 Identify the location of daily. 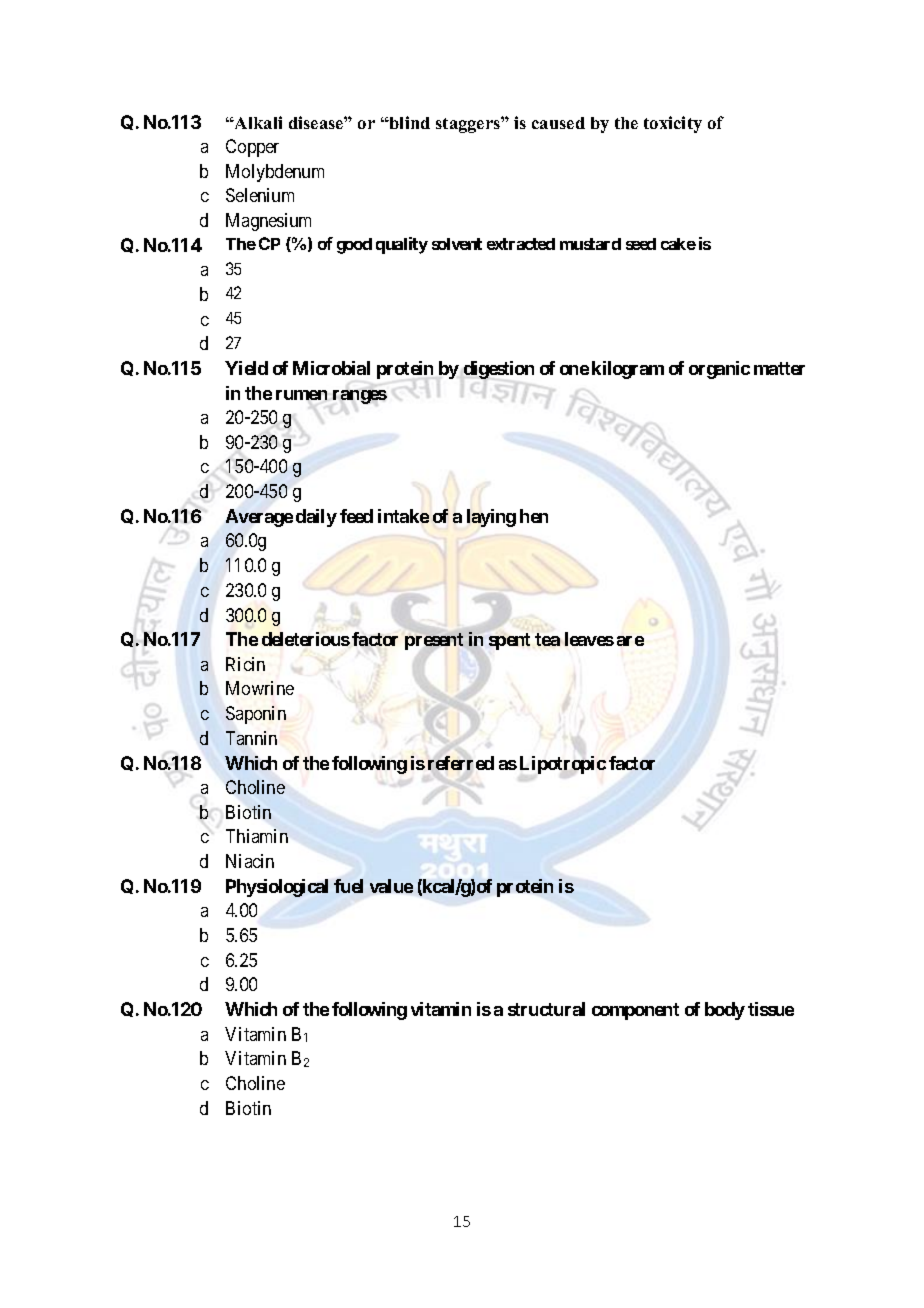
(316, 518).
